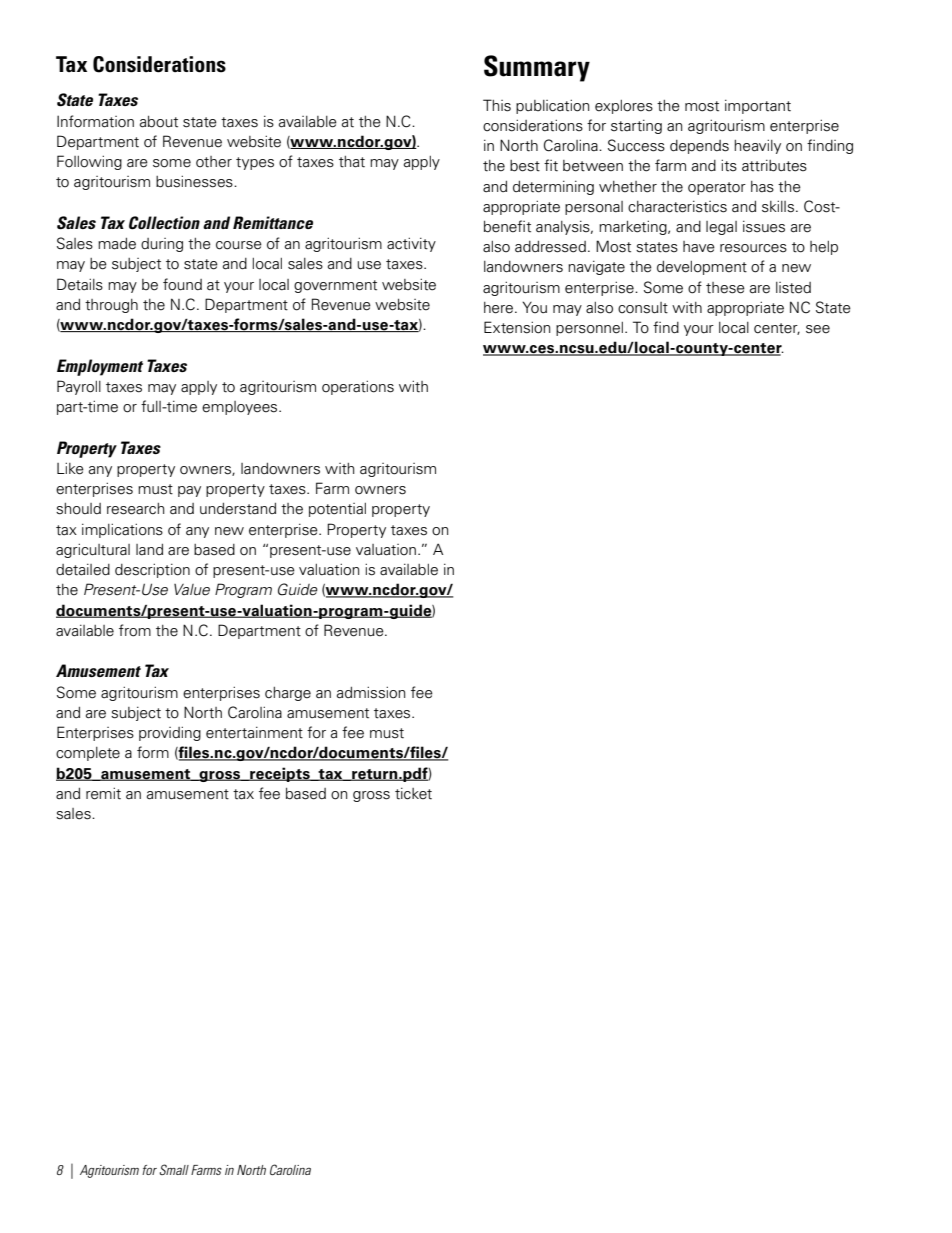  What do you see at coordinates (371, 692) in the image?
I see `admission` at bounding box center [371, 692].
